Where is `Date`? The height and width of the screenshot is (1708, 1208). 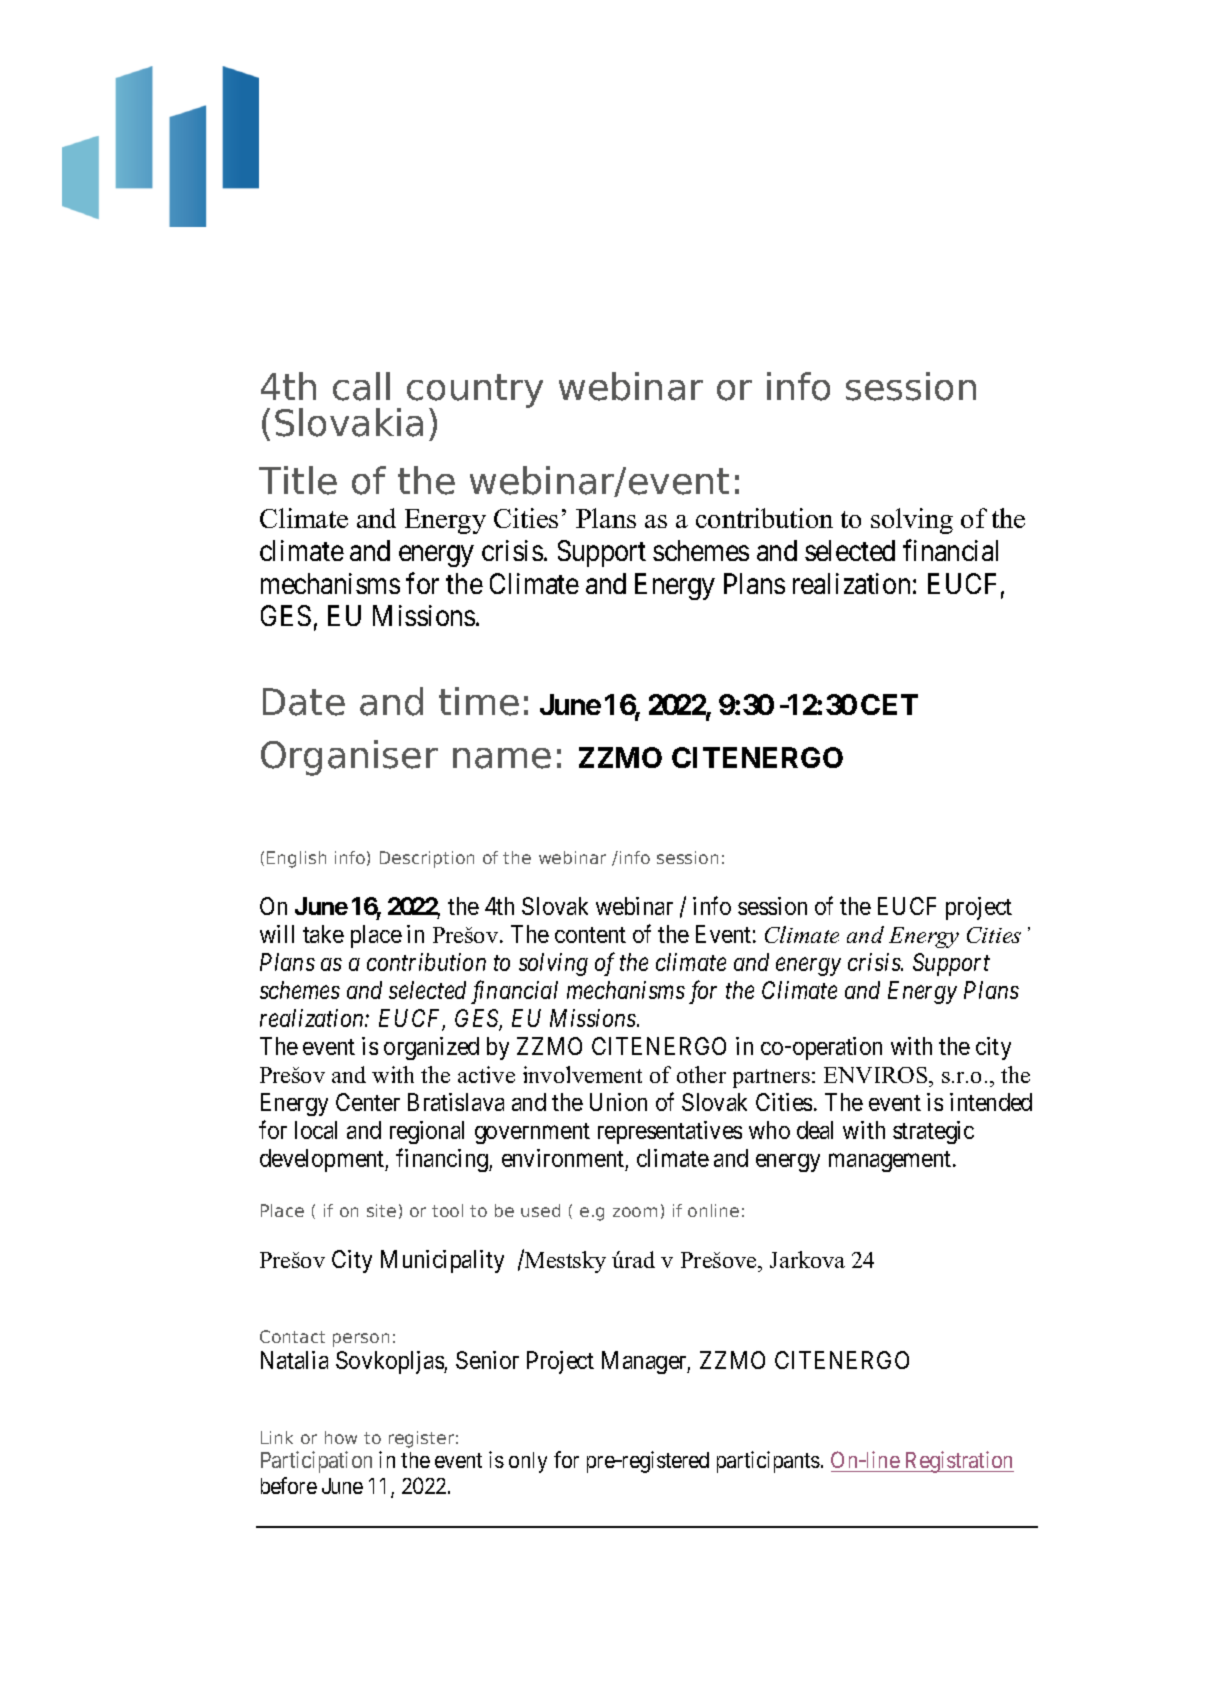
Date is located at coordinates (304, 702).
